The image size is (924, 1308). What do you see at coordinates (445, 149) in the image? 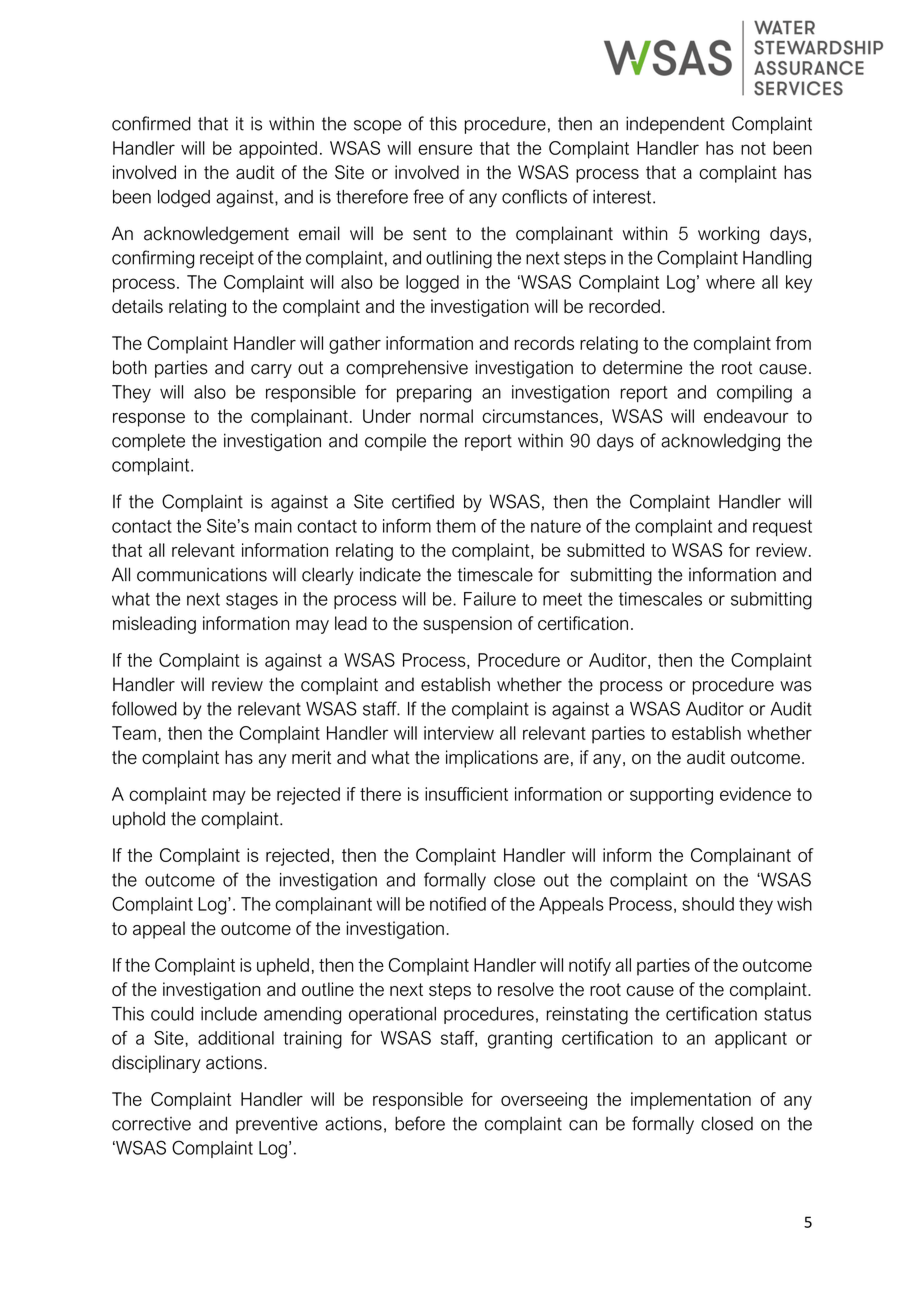
I see `ensure` at bounding box center [445, 149].
